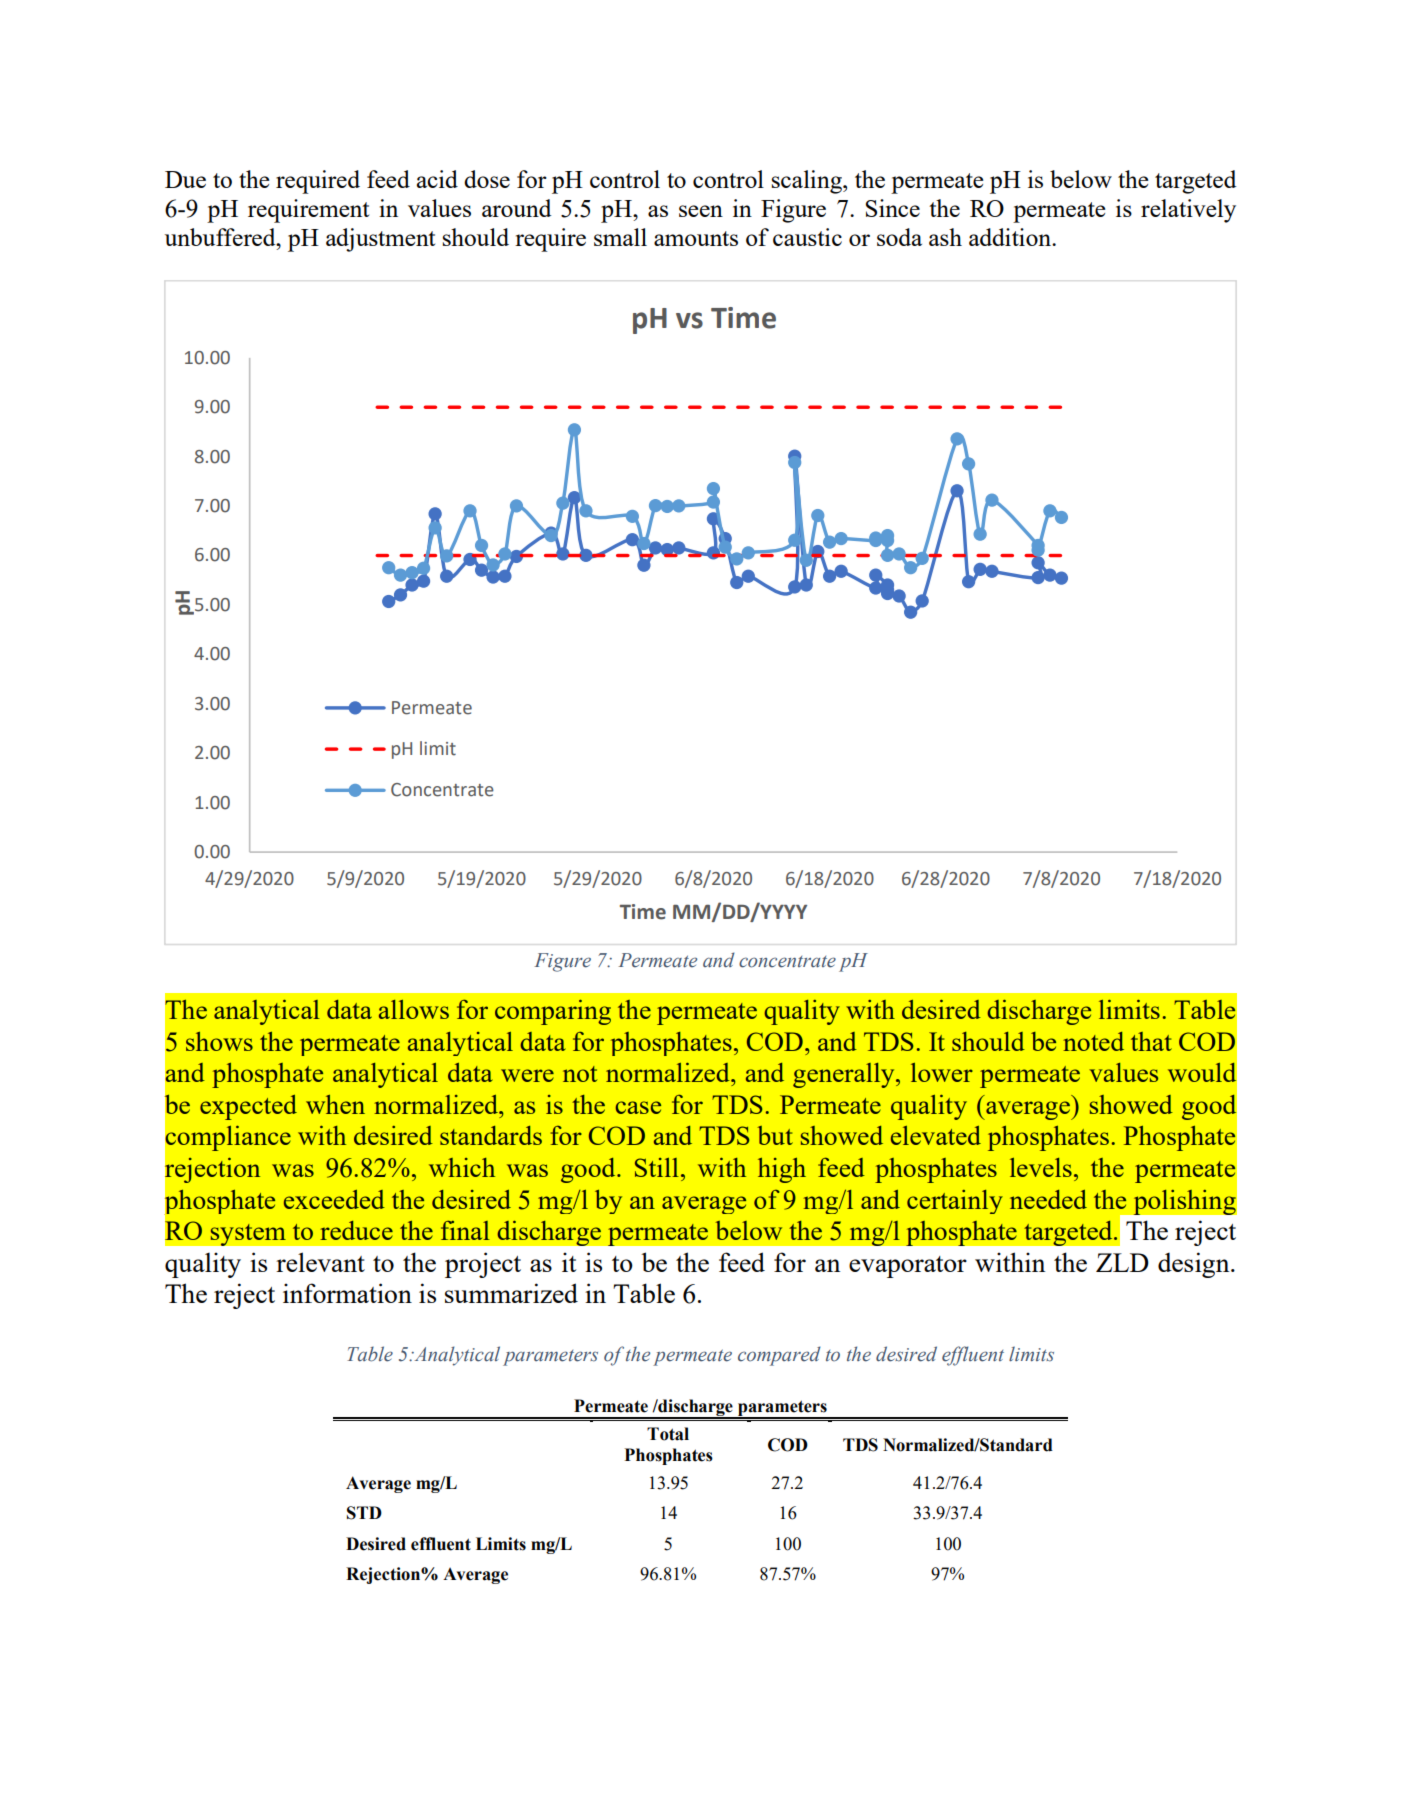 This document has width=1401, height=1813. Describe the element at coordinates (364, 1513) in the document. I see `STD` at that location.
